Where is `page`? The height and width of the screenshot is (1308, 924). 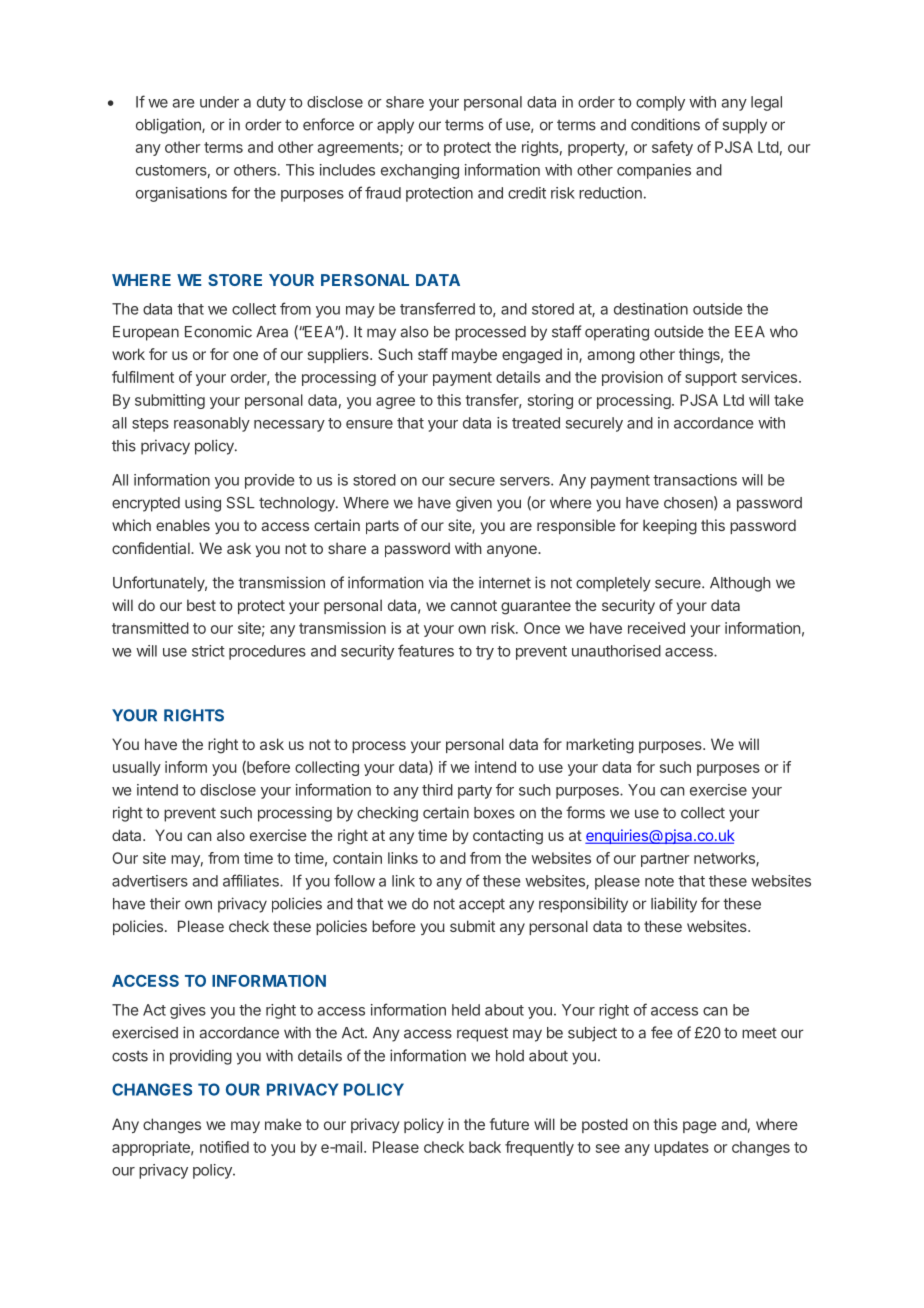
page is located at coordinates (700, 1127).
